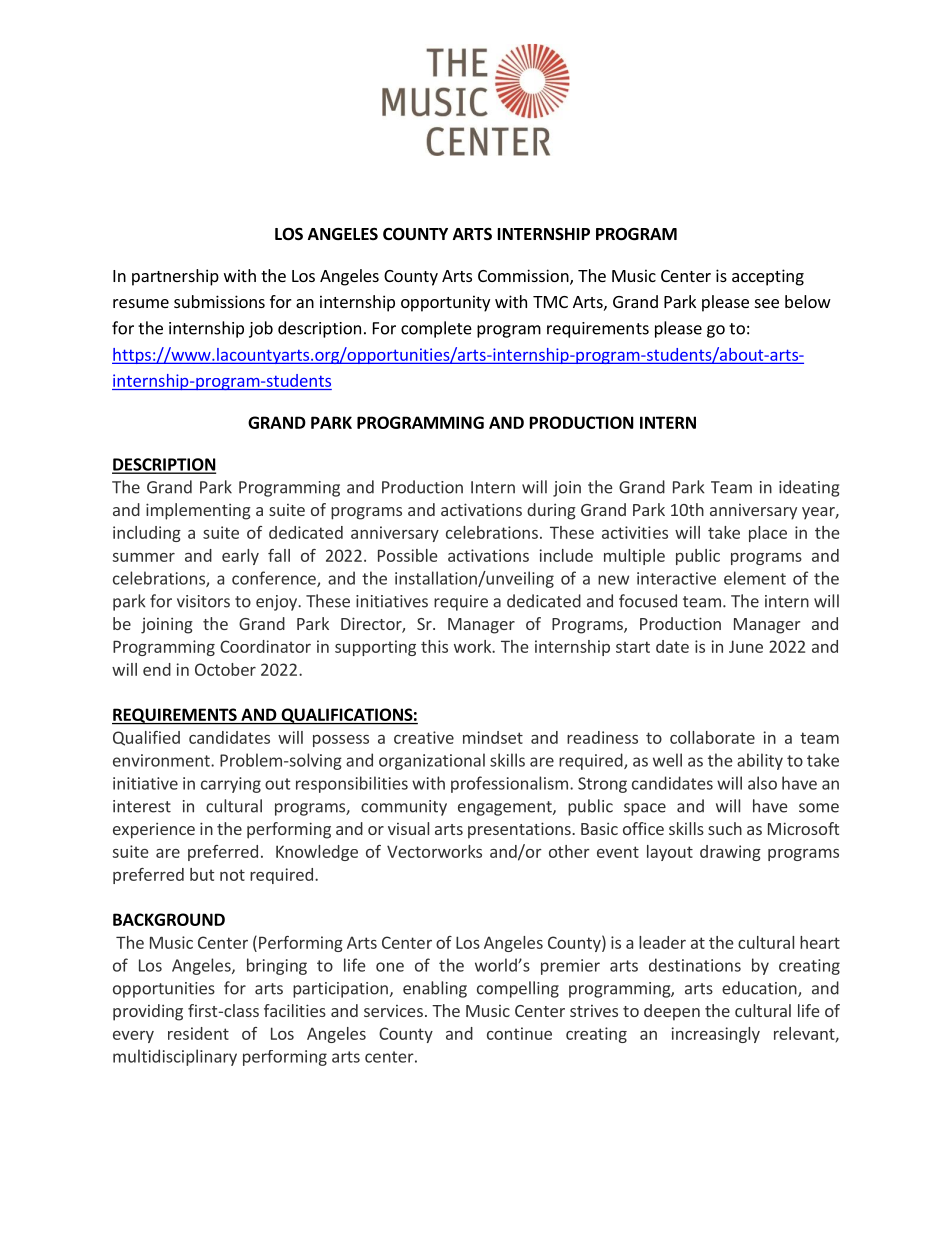 This screenshot has width=952, height=1233. What do you see at coordinates (768, 534) in the screenshot?
I see `place` at bounding box center [768, 534].
